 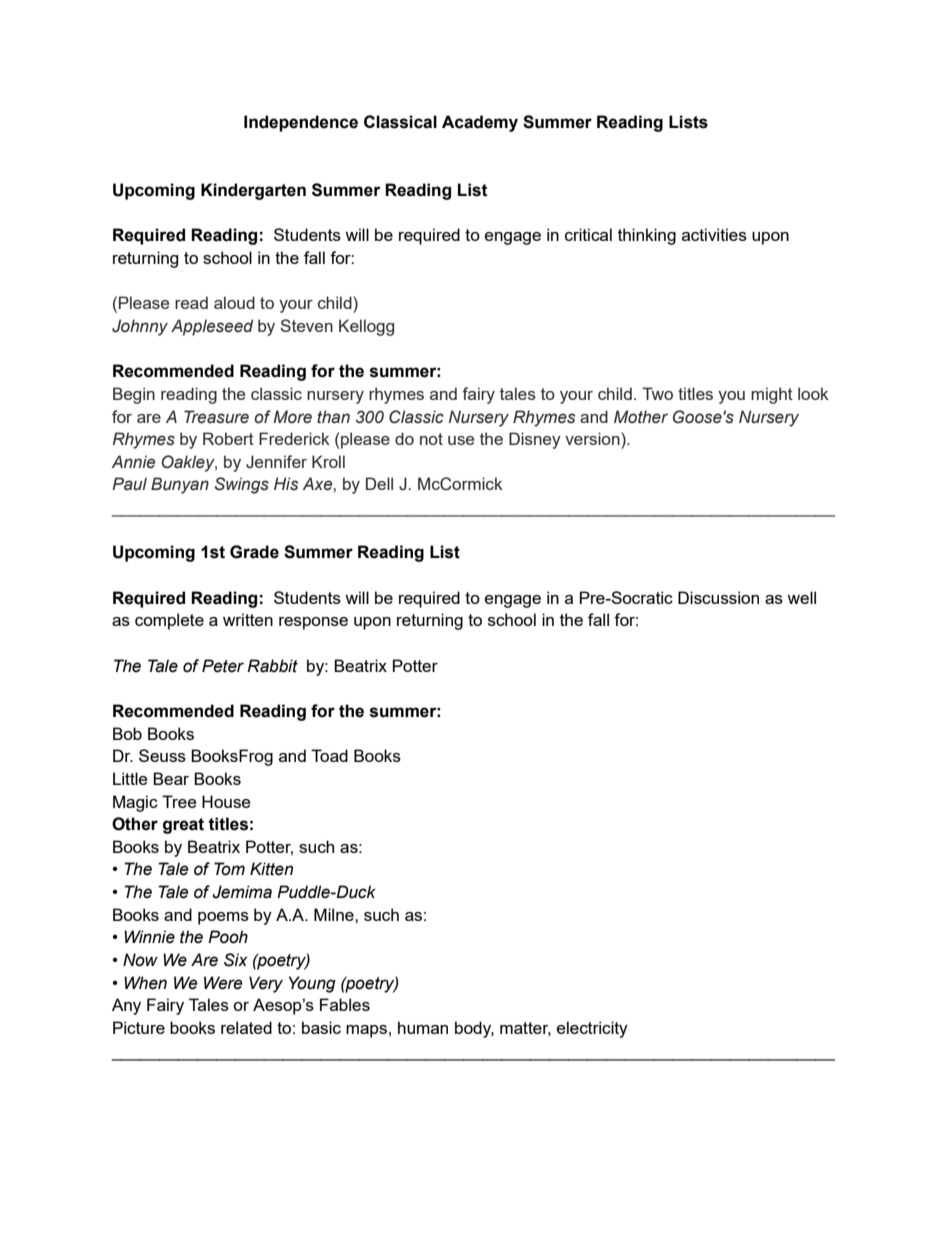 What do you see at coordinates (718, 597) in the screenshot?
I see `Discussion` at bounding box center [718, 597].
